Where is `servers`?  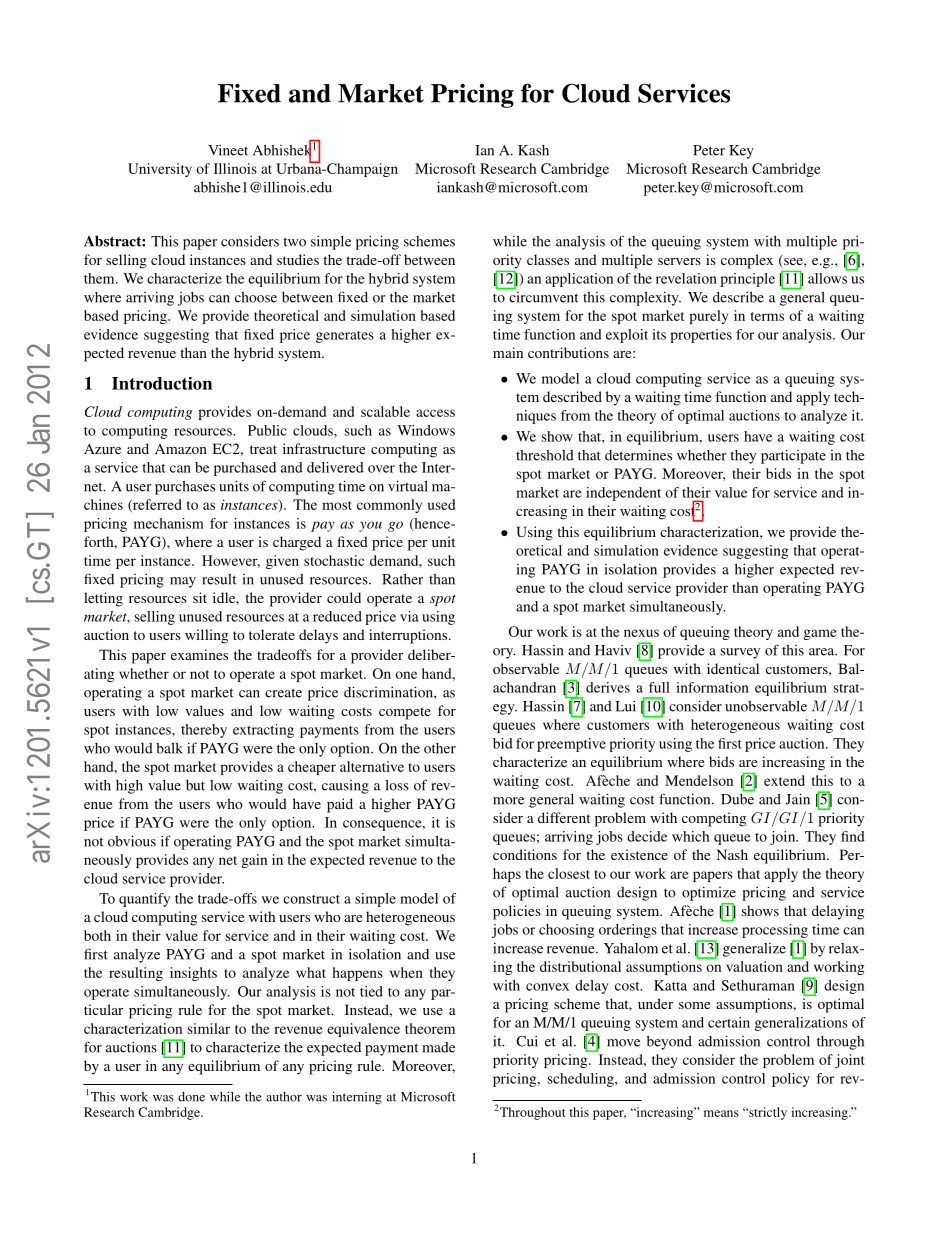
servers is located at coordinates (679, 261).
